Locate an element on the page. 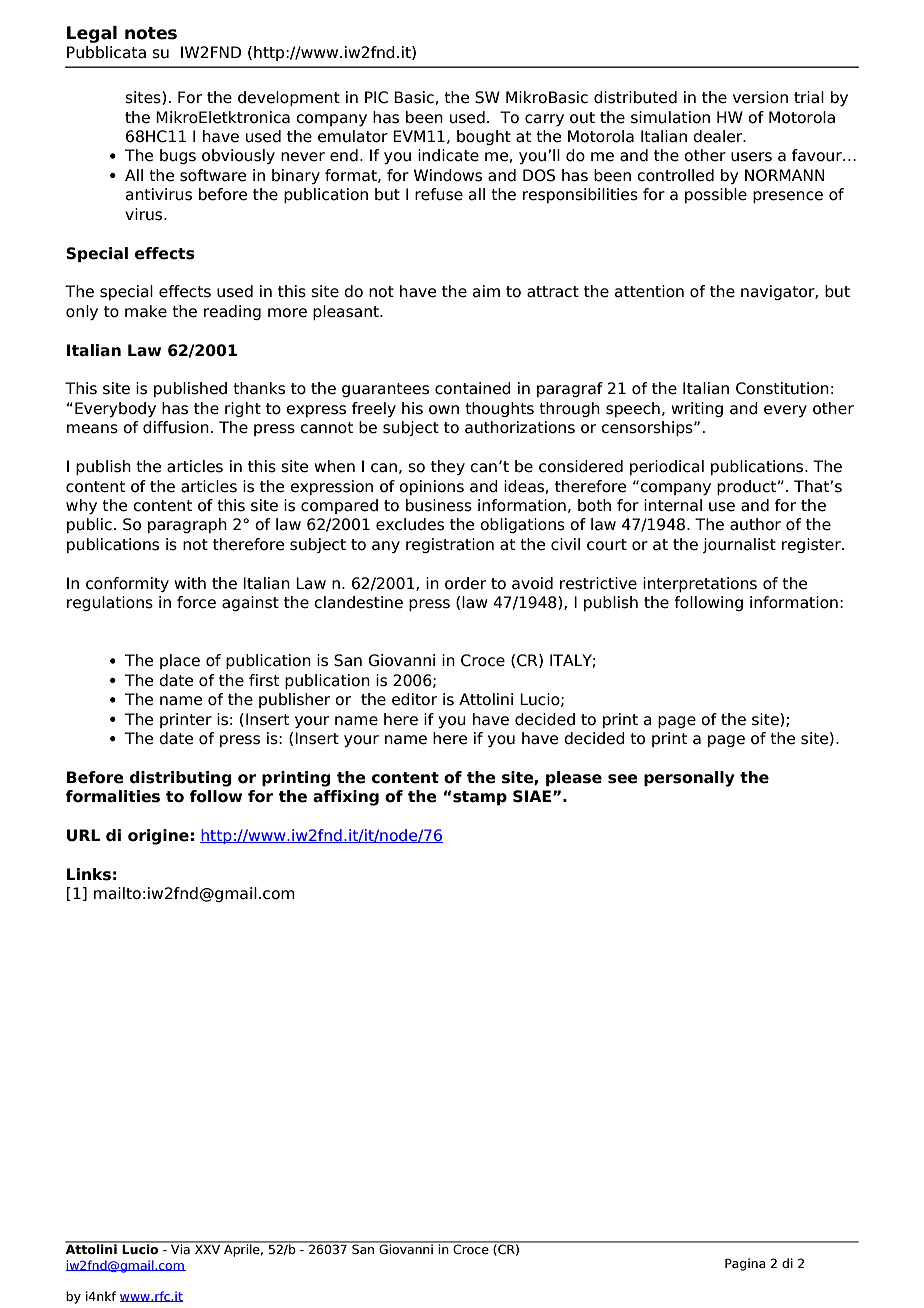  paragraph is located at coordinates (187, 525).
